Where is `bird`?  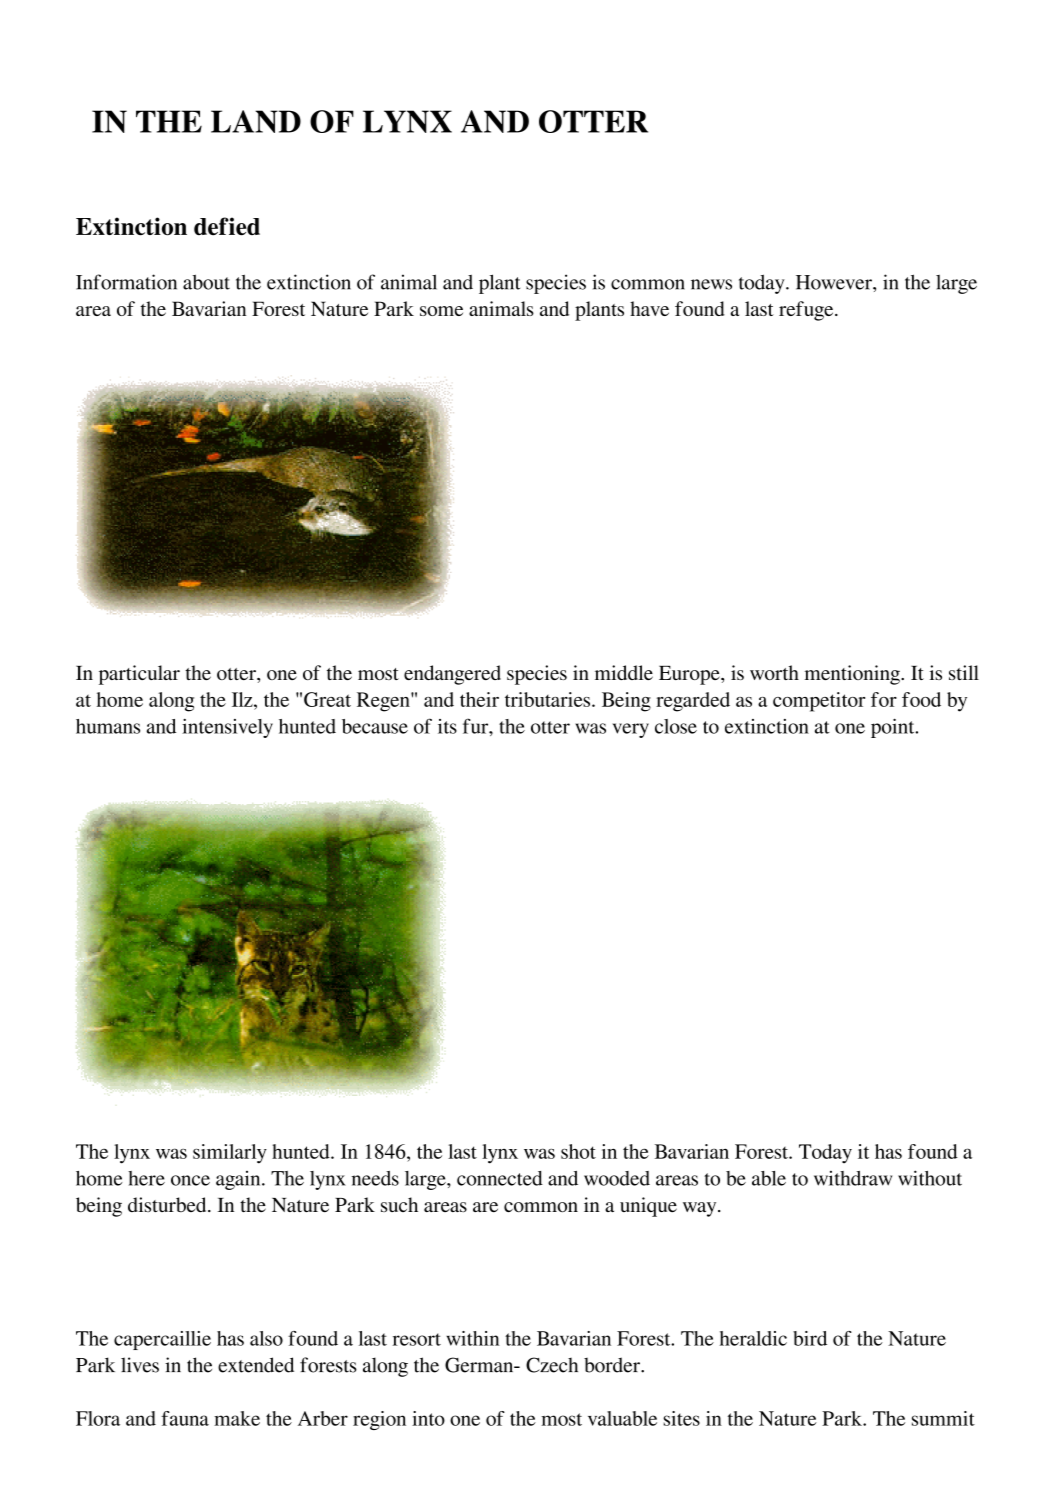 bird is located at coordinates (810, 1338).
